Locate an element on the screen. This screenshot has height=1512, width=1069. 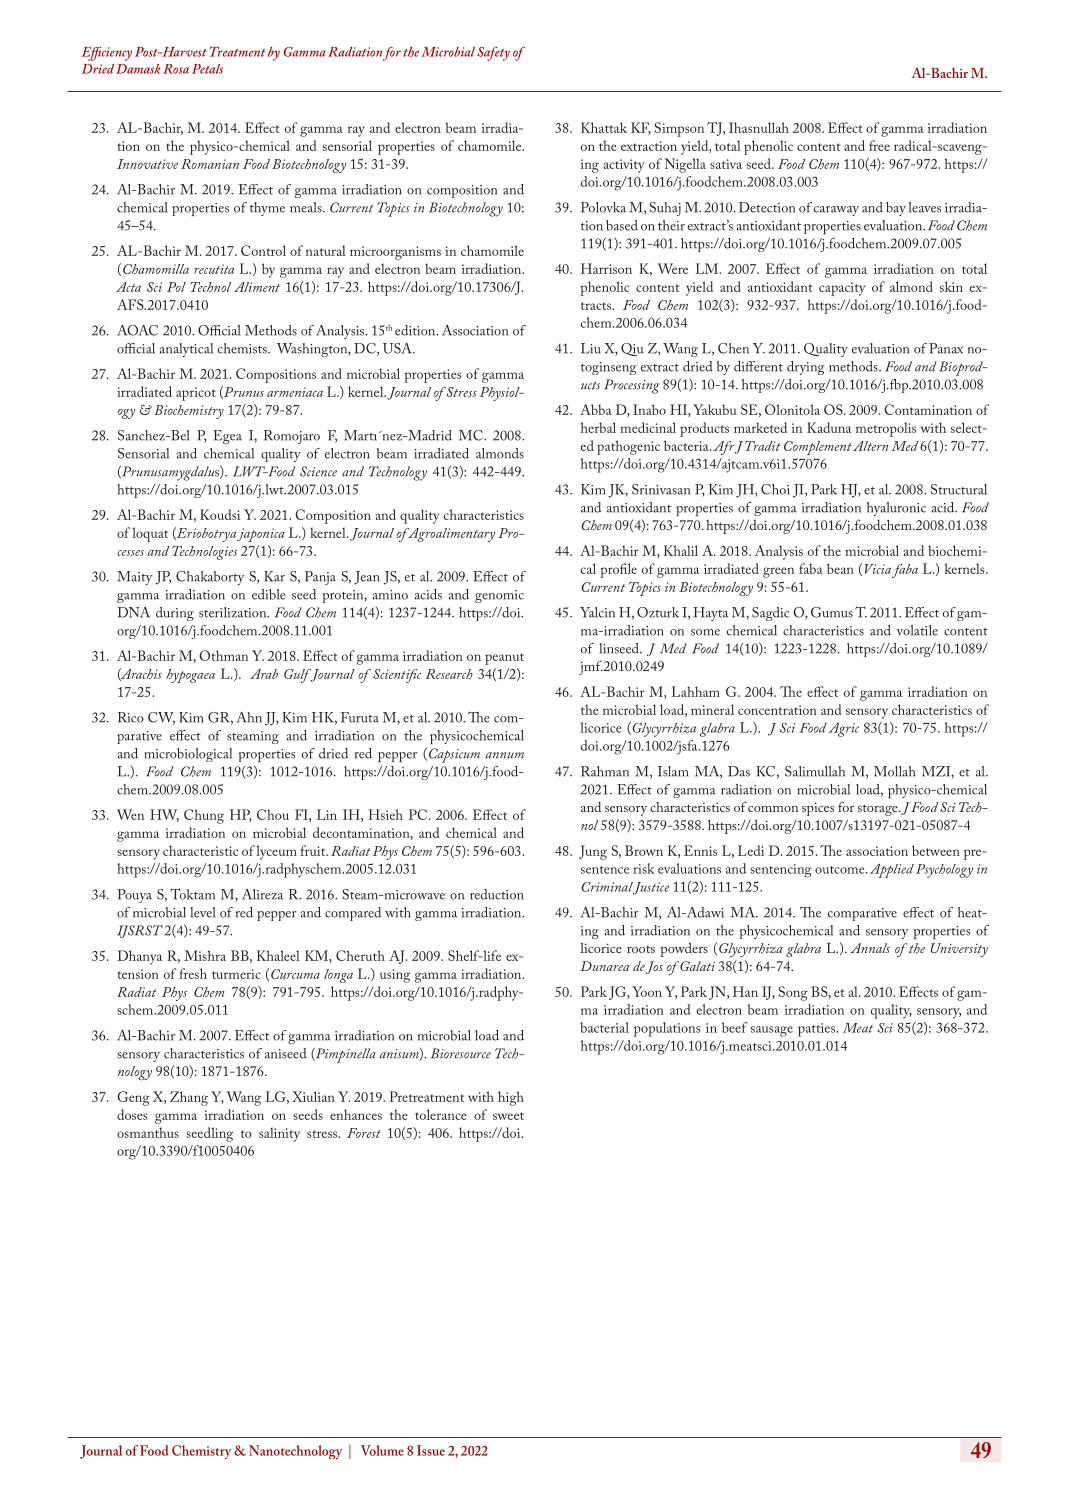
annum is located at coordinates (505, 755).
